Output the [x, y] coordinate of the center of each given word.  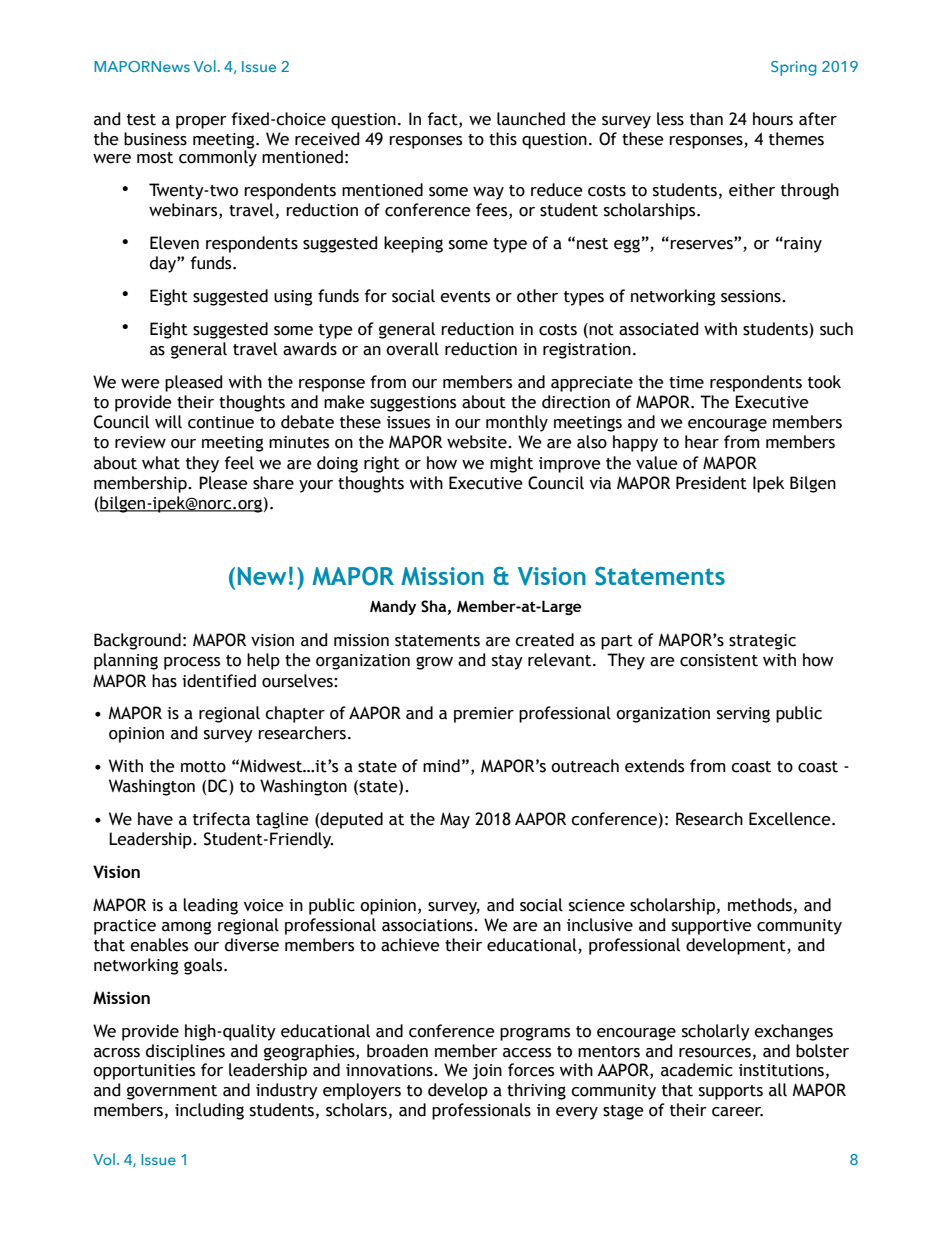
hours [773, 119]
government [172, 1092]
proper [201, 122]
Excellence [791, 819]
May [455, 820]
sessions [752, 296]
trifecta [221, 819]
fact [443, 119]
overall [412, 349]
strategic [762, 642]
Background [137, 641]
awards [310, 349]
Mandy [393, 607]
